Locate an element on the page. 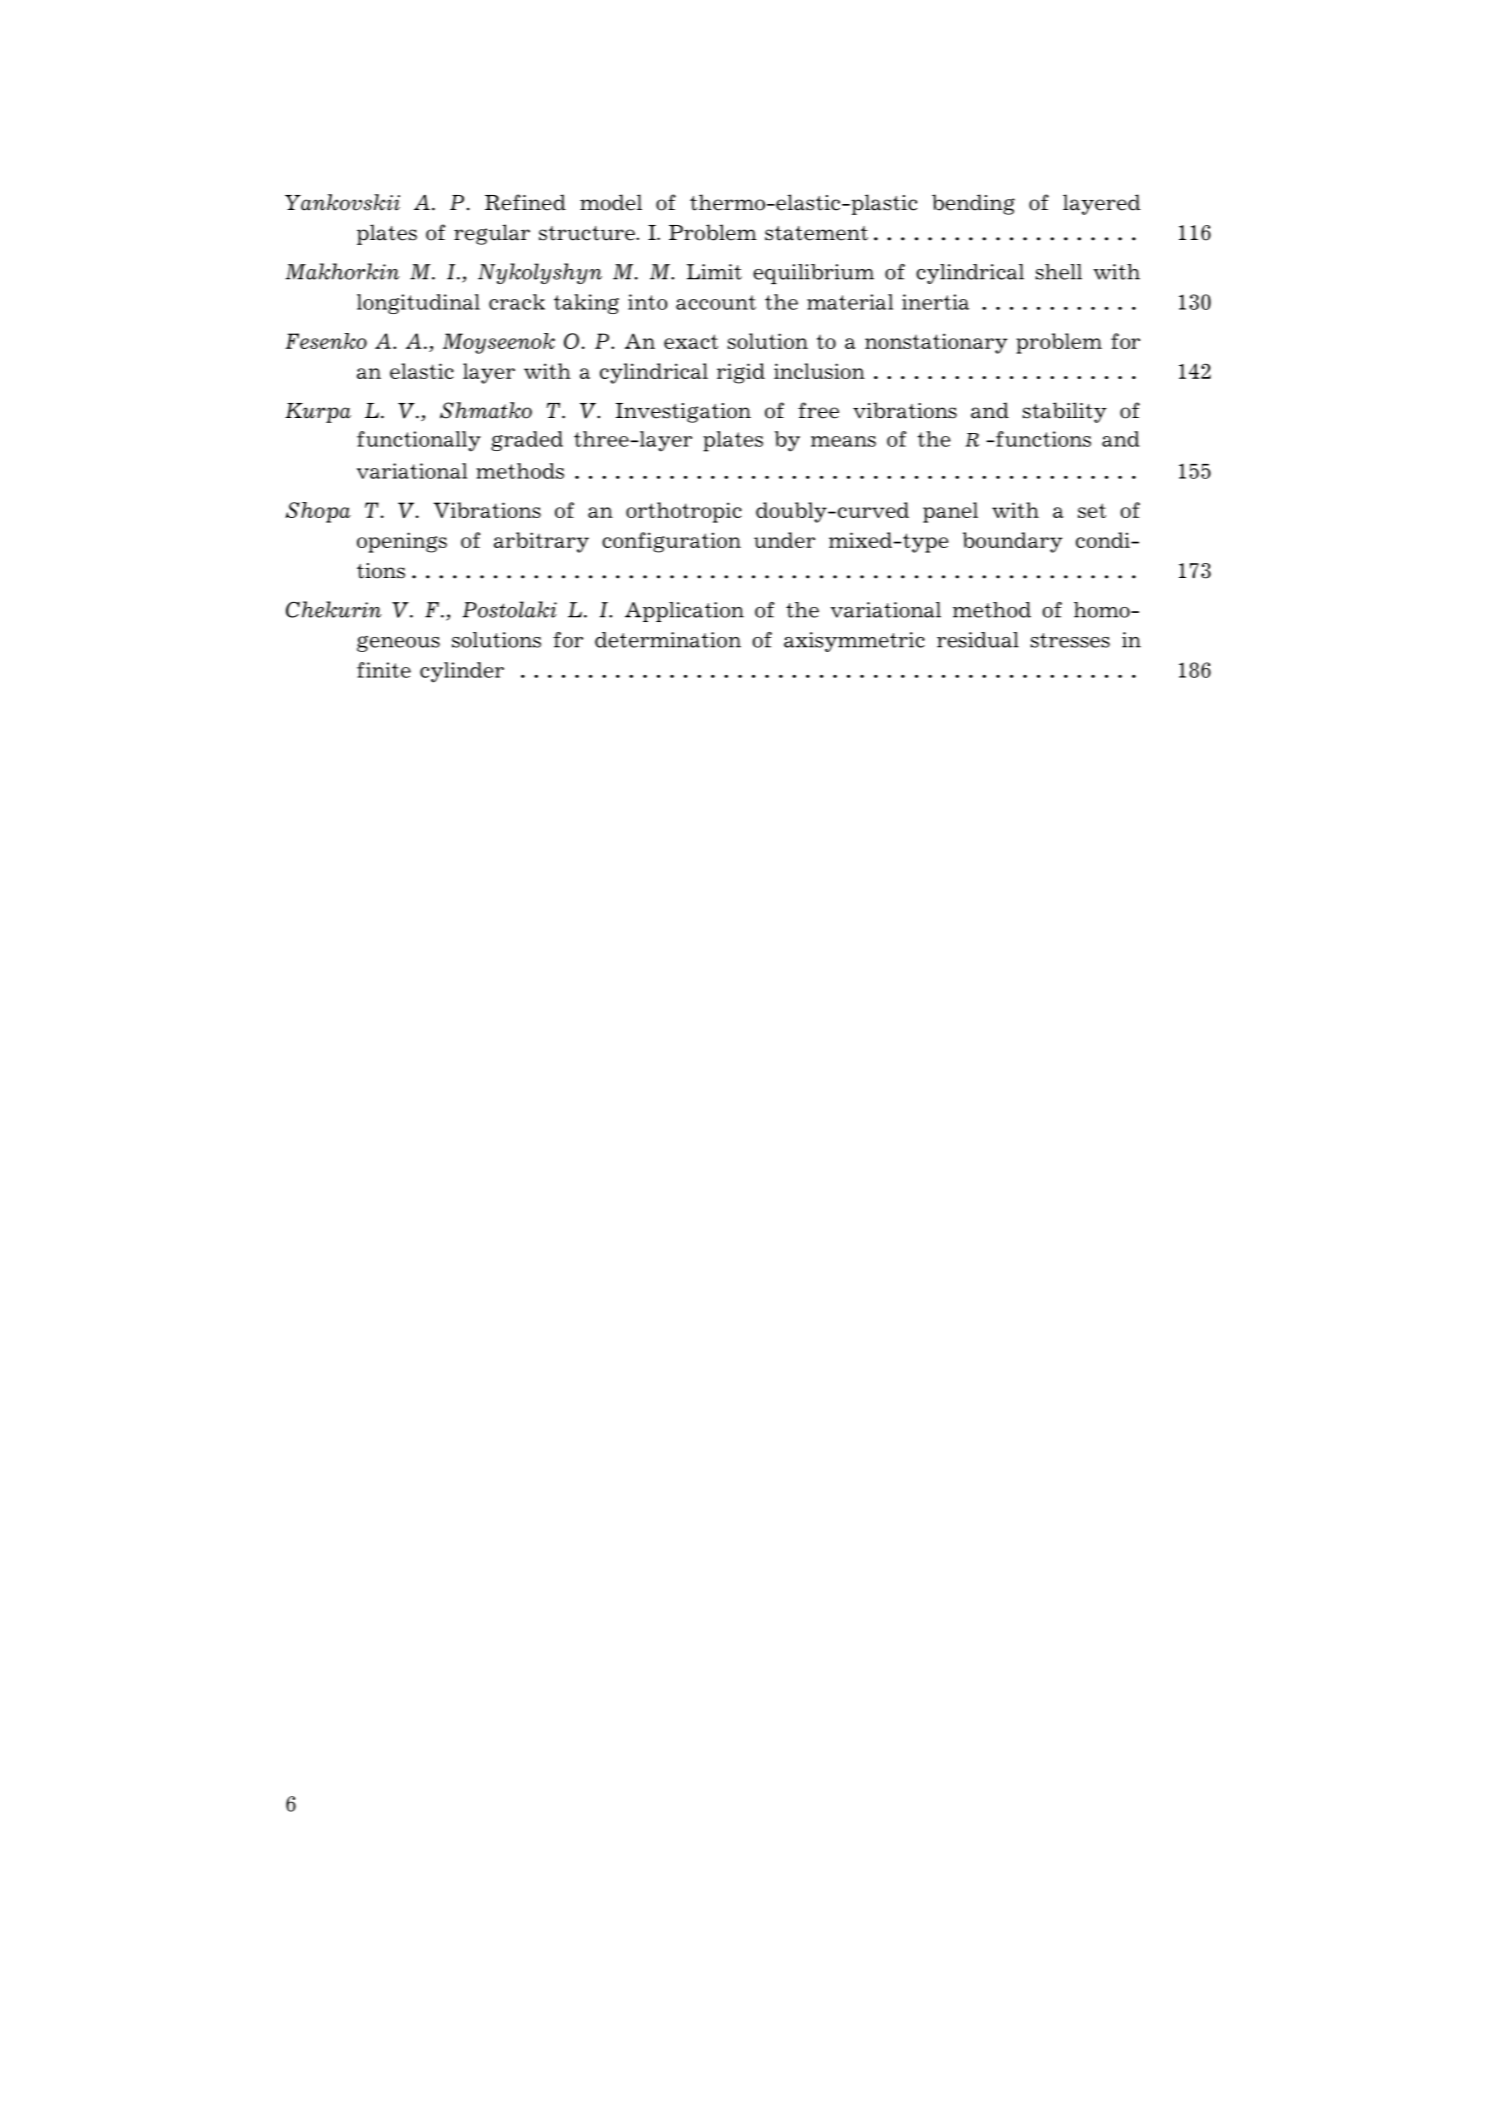  regular is located at coordinates (492, 234).
